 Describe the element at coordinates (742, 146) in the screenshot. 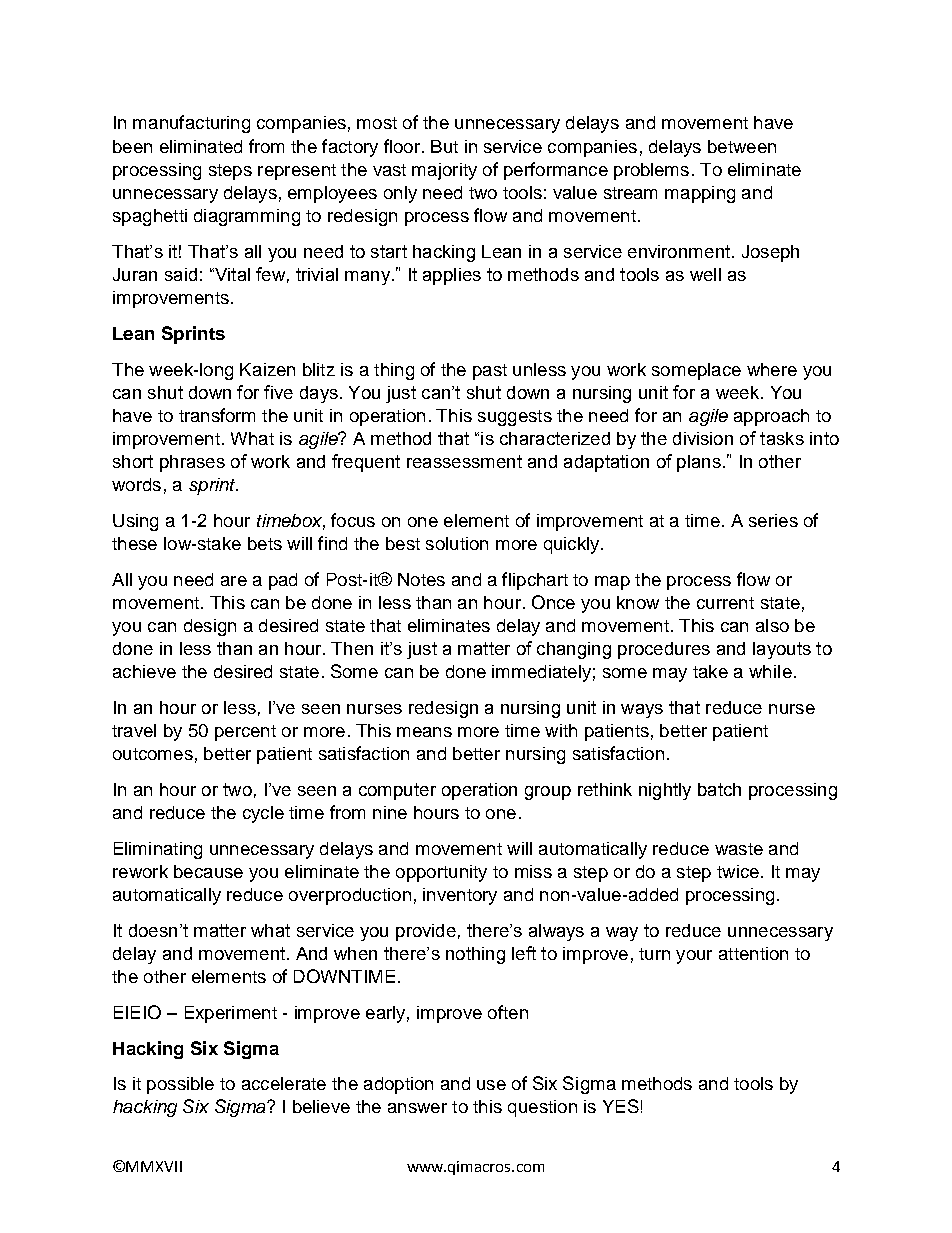

I see `between` at that location.
